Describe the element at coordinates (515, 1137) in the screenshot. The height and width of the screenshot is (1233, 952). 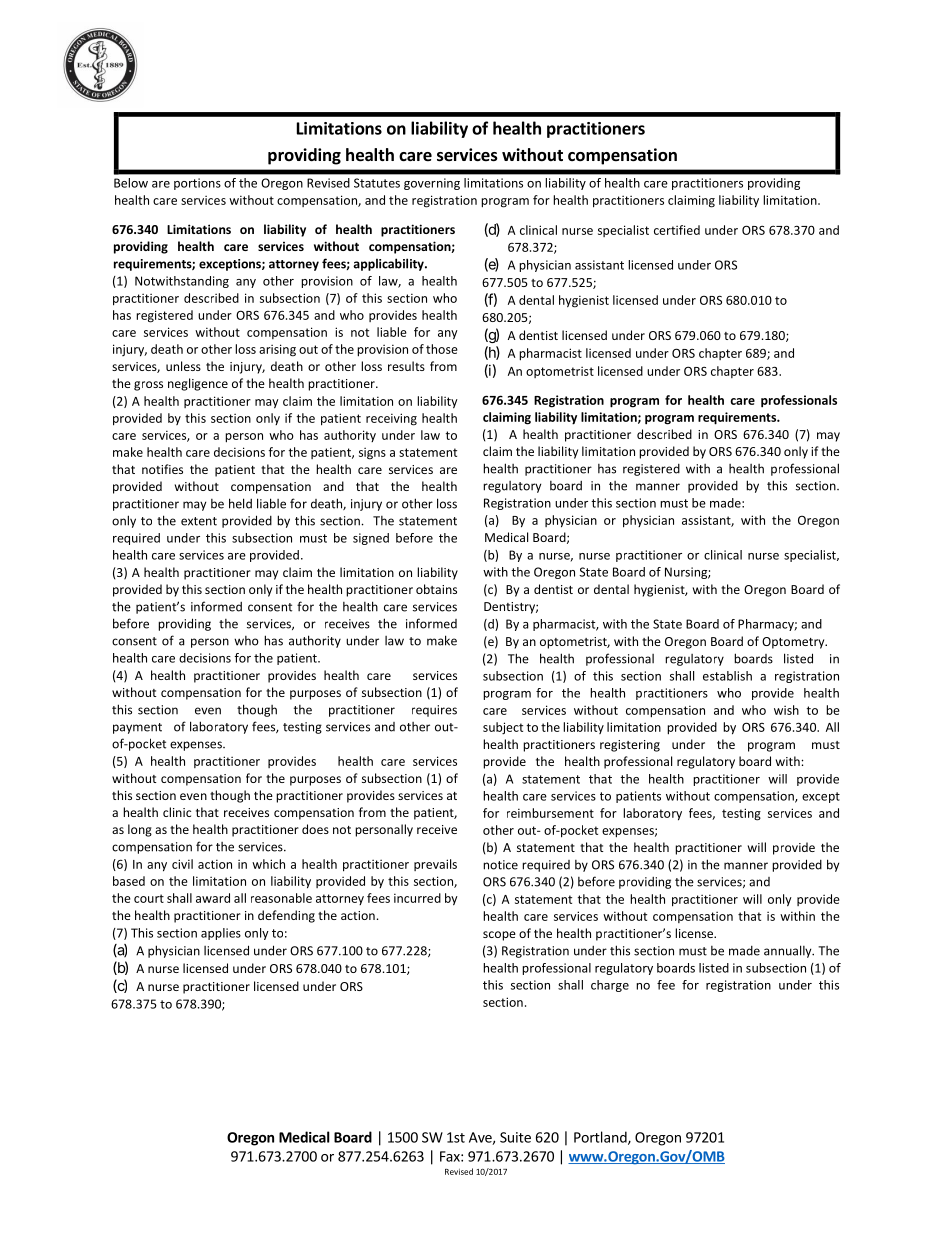
I see `Suite` at that location.
